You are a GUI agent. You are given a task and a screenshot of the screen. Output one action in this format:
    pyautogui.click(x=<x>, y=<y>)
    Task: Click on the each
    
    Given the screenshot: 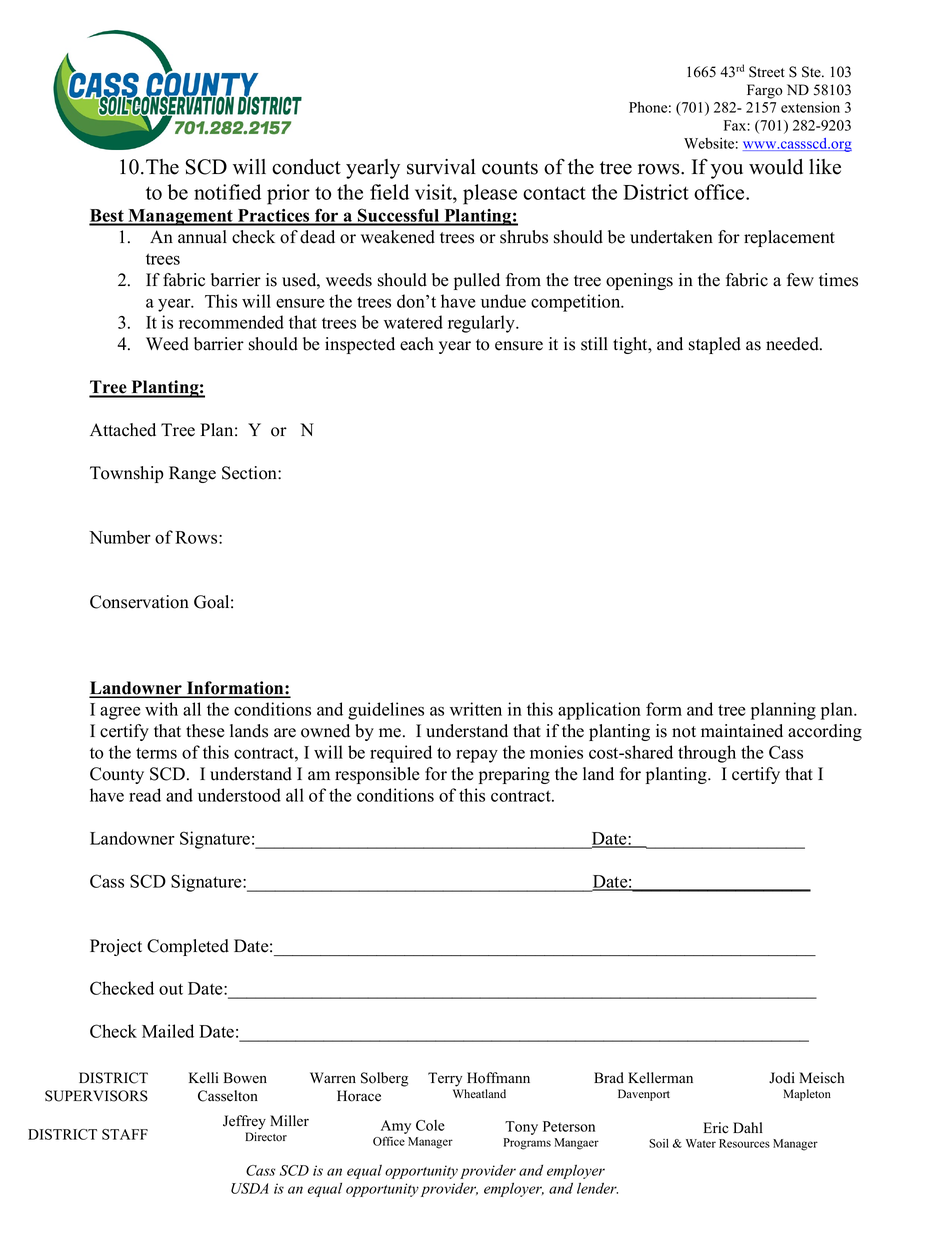 What is the action you would take?
    pyautogui.click(x=417, y=344)
